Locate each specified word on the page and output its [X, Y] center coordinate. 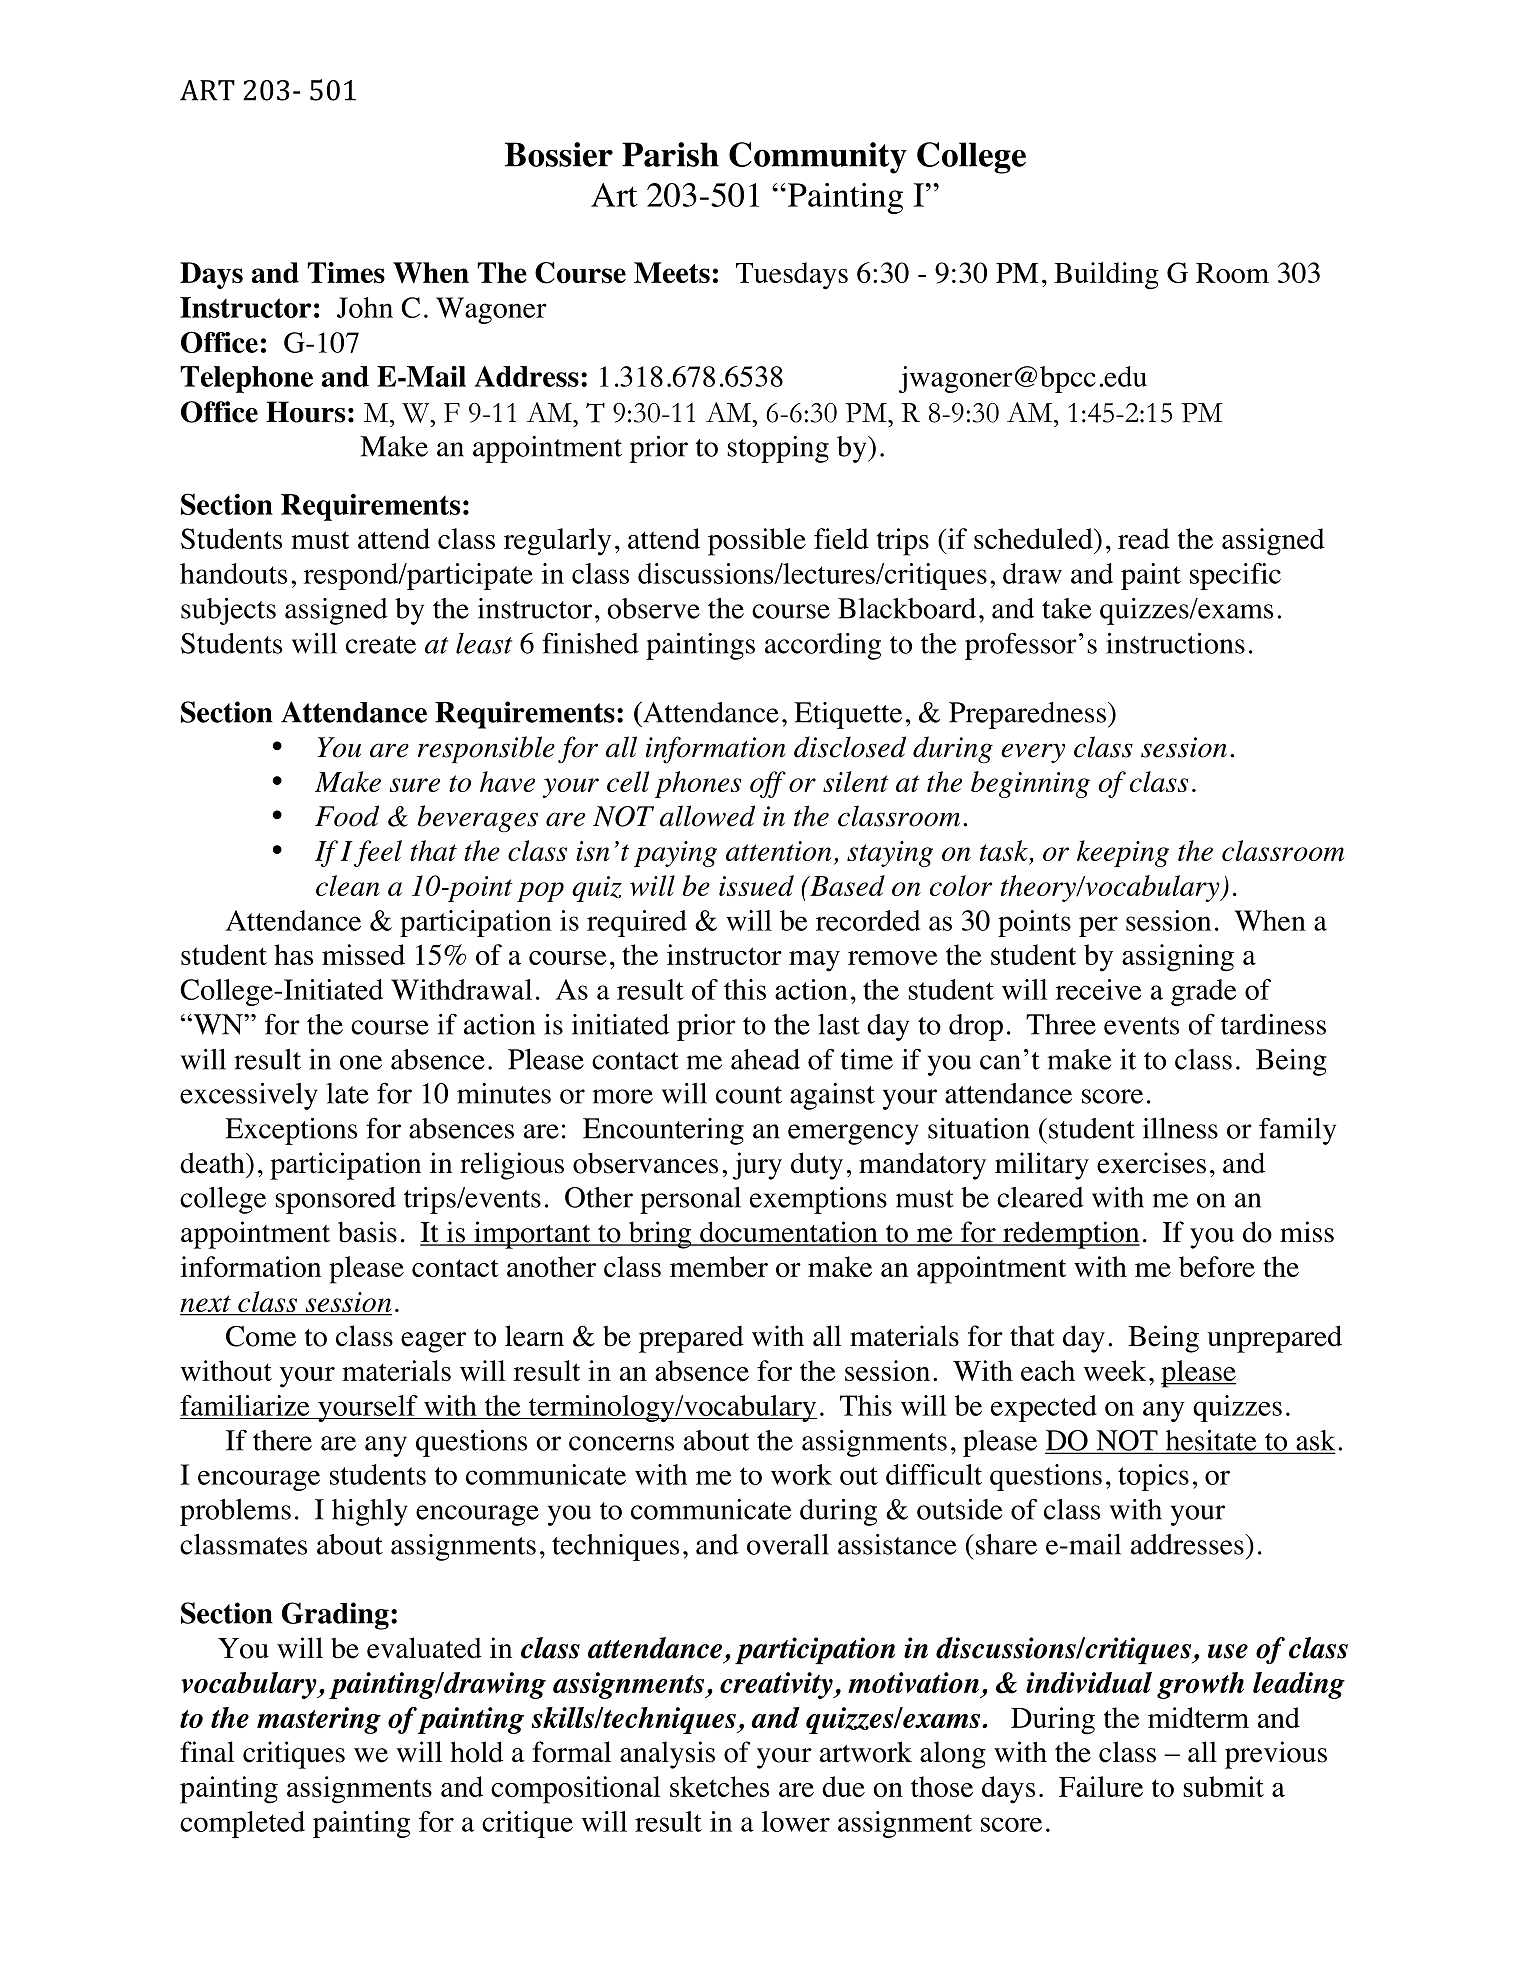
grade [1203, 992]
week [1114, 1370]
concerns [621, 1443]
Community [818, 158]
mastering [319, 1720]
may [814, 961]
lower [796, 1821]
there [282, 1440]
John [365, 307]
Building [1106, 276]
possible [757, 542]
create [381, 645]
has [293, 954]
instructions [1175, 643]
